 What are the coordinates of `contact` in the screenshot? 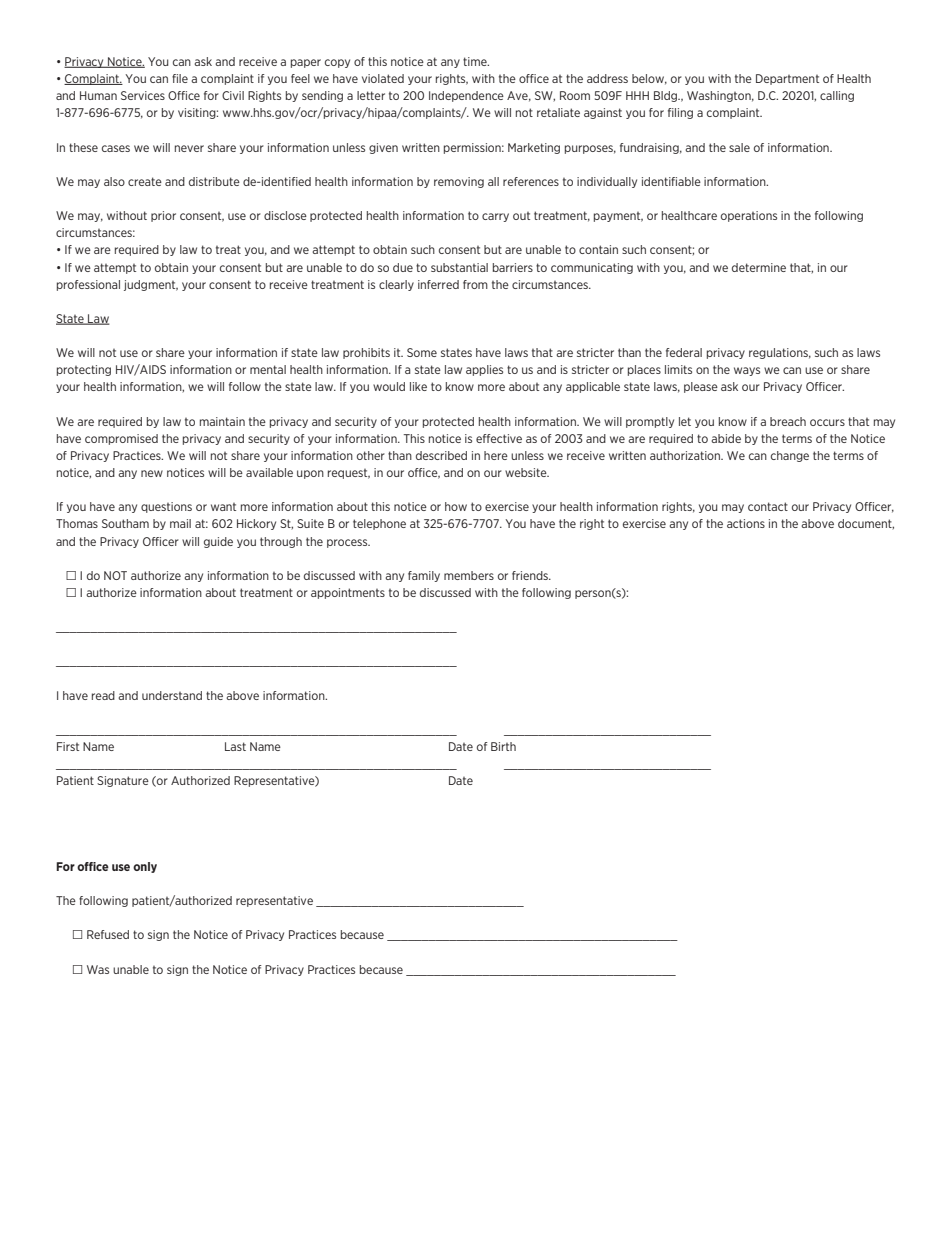 It's located at (768, 506).
